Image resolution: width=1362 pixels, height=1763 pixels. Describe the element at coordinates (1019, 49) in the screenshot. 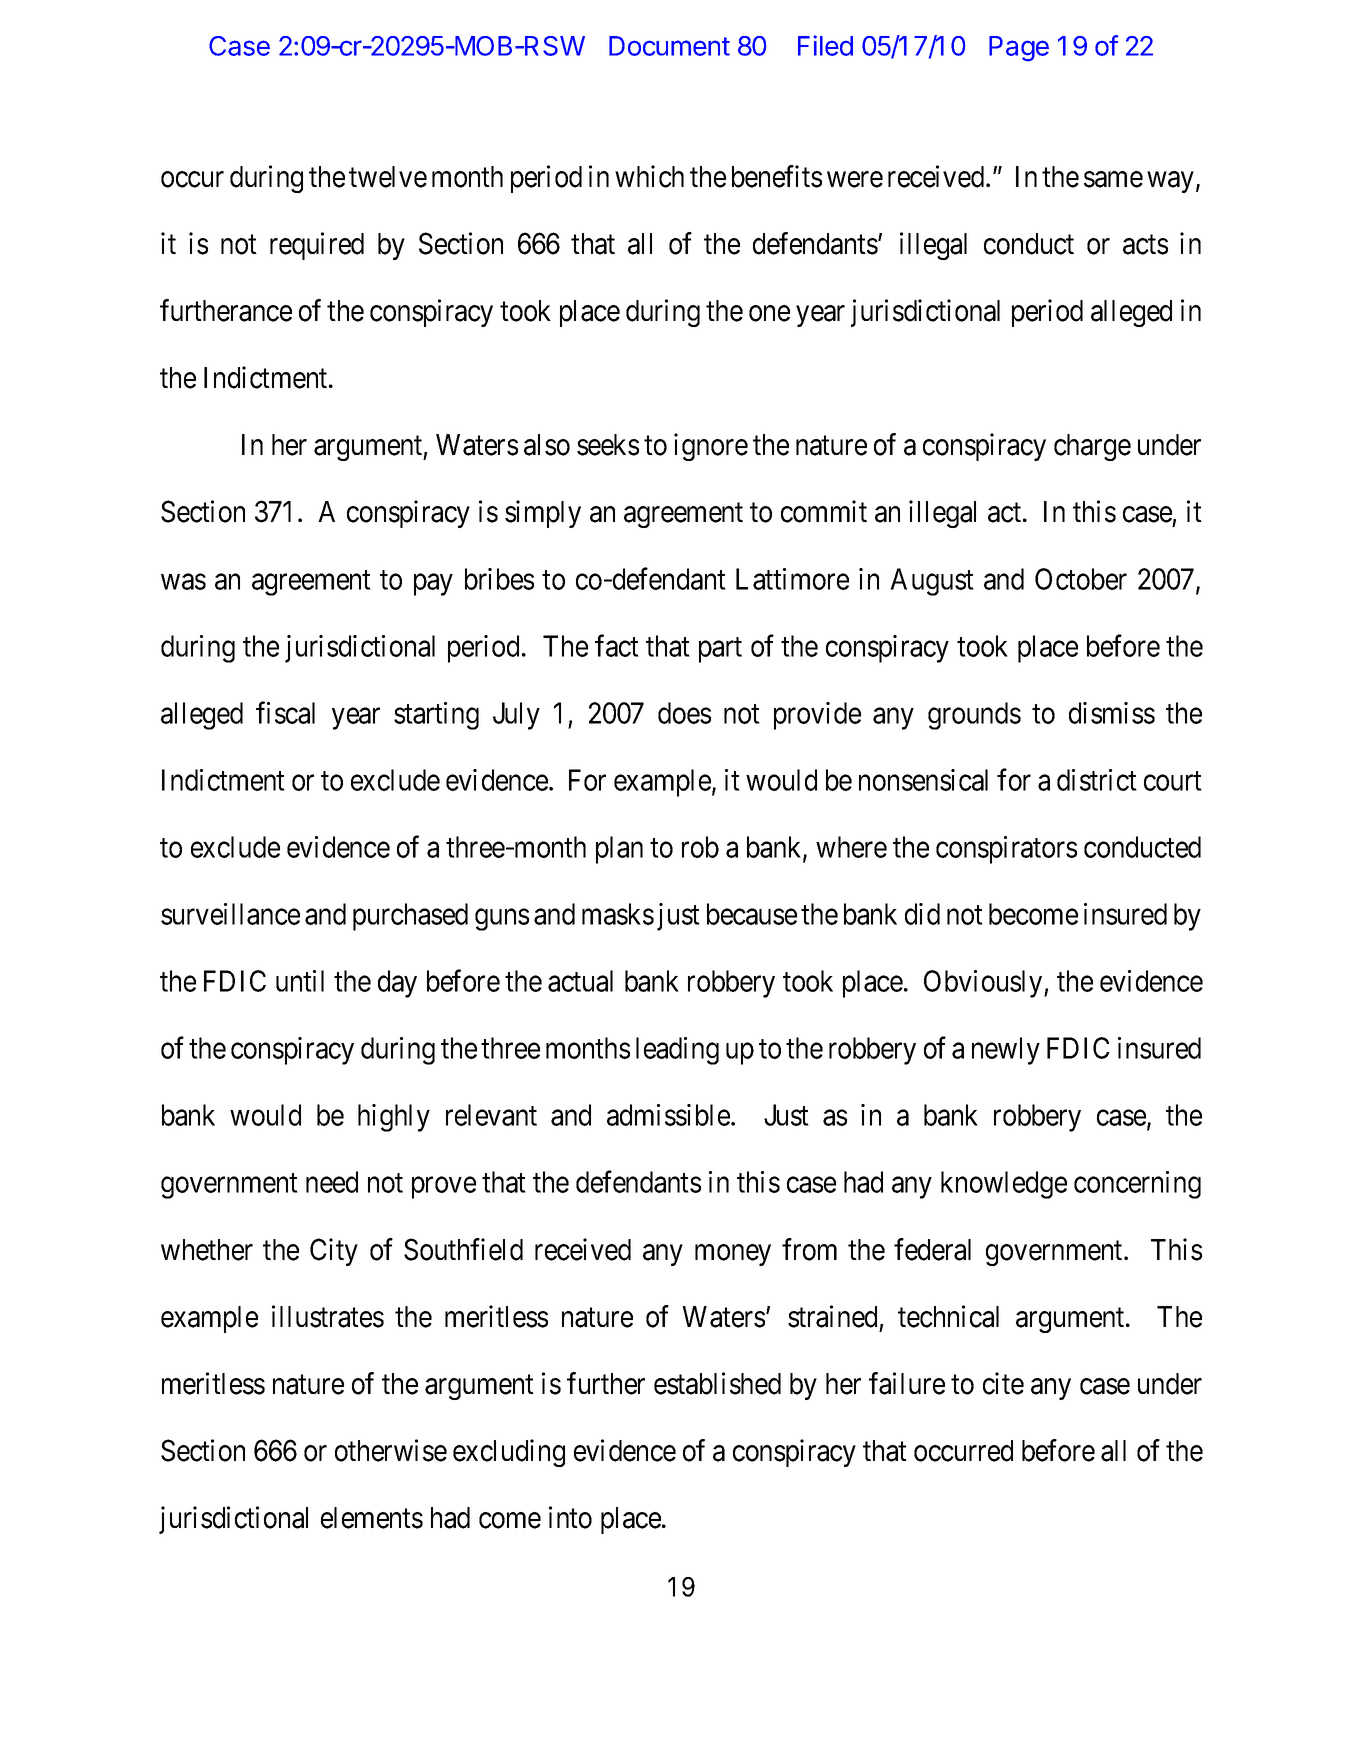

I see `Page` at that location.
